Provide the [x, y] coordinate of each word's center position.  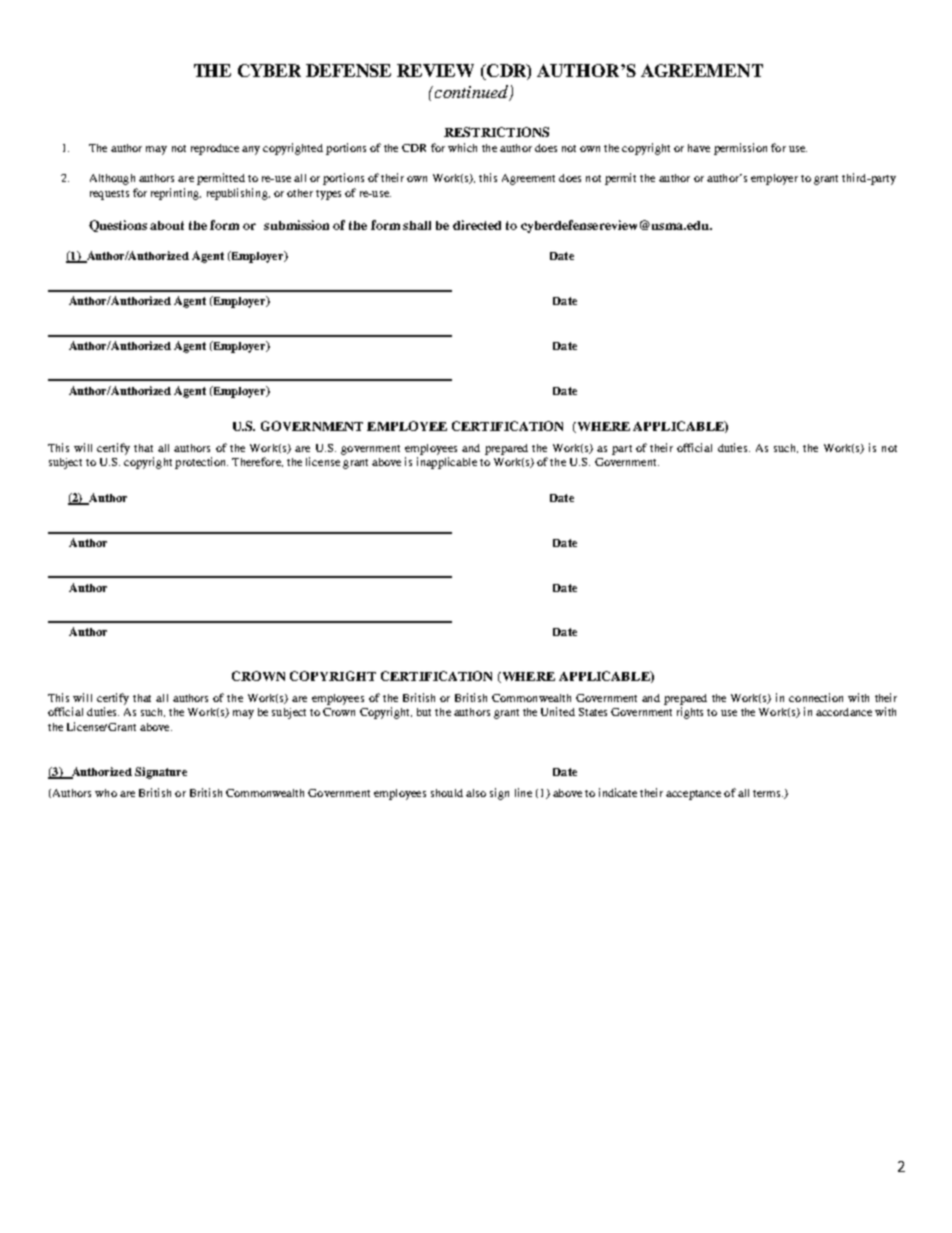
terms [768, 793]
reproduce [215, 149]
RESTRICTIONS [496, 132]
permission [740, 149]
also [476, 793]
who [106, 793]
